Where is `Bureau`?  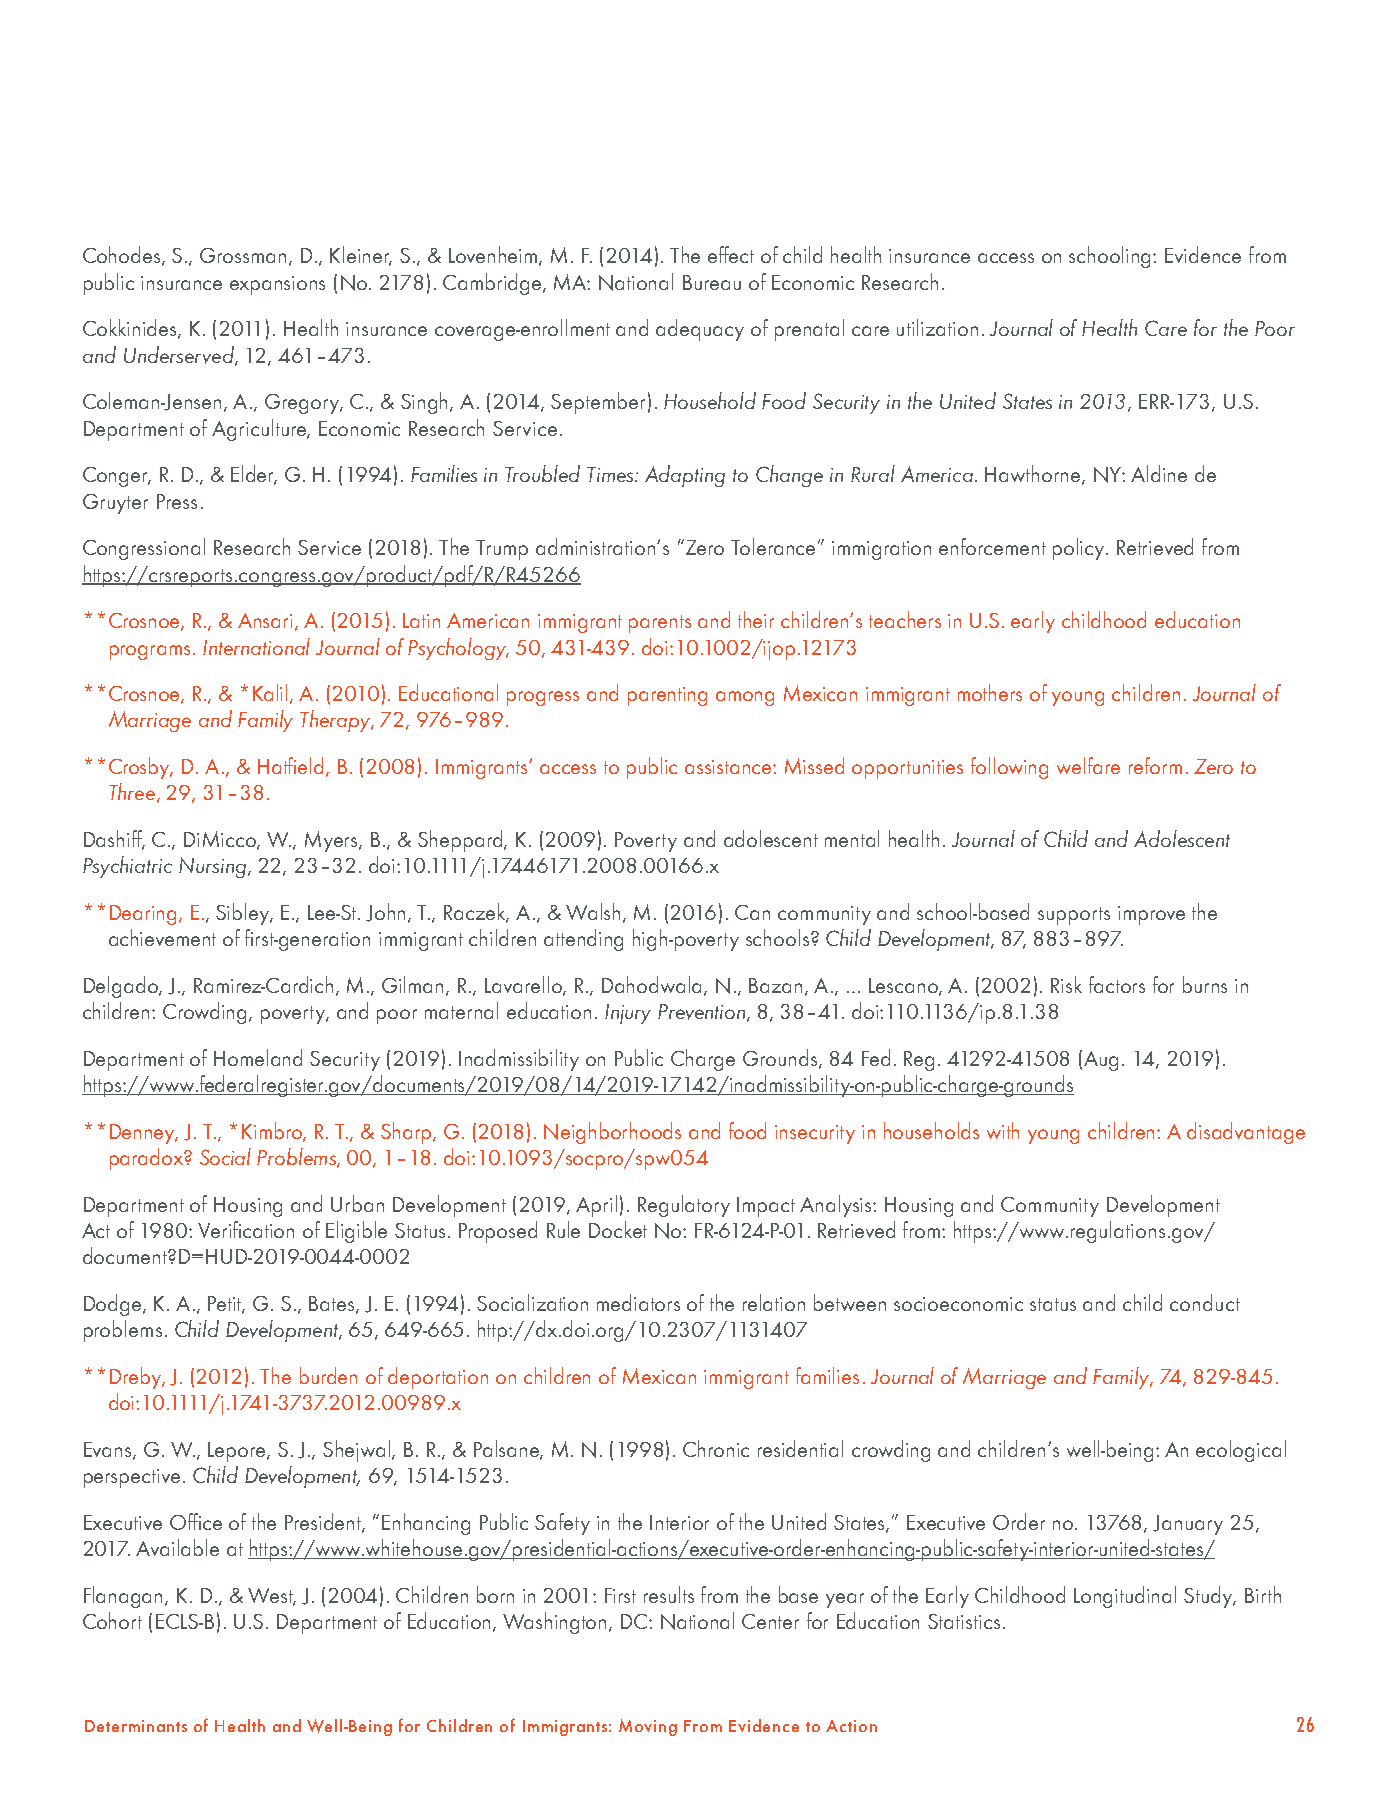
Bureau is located at coordinates (712, 282).
